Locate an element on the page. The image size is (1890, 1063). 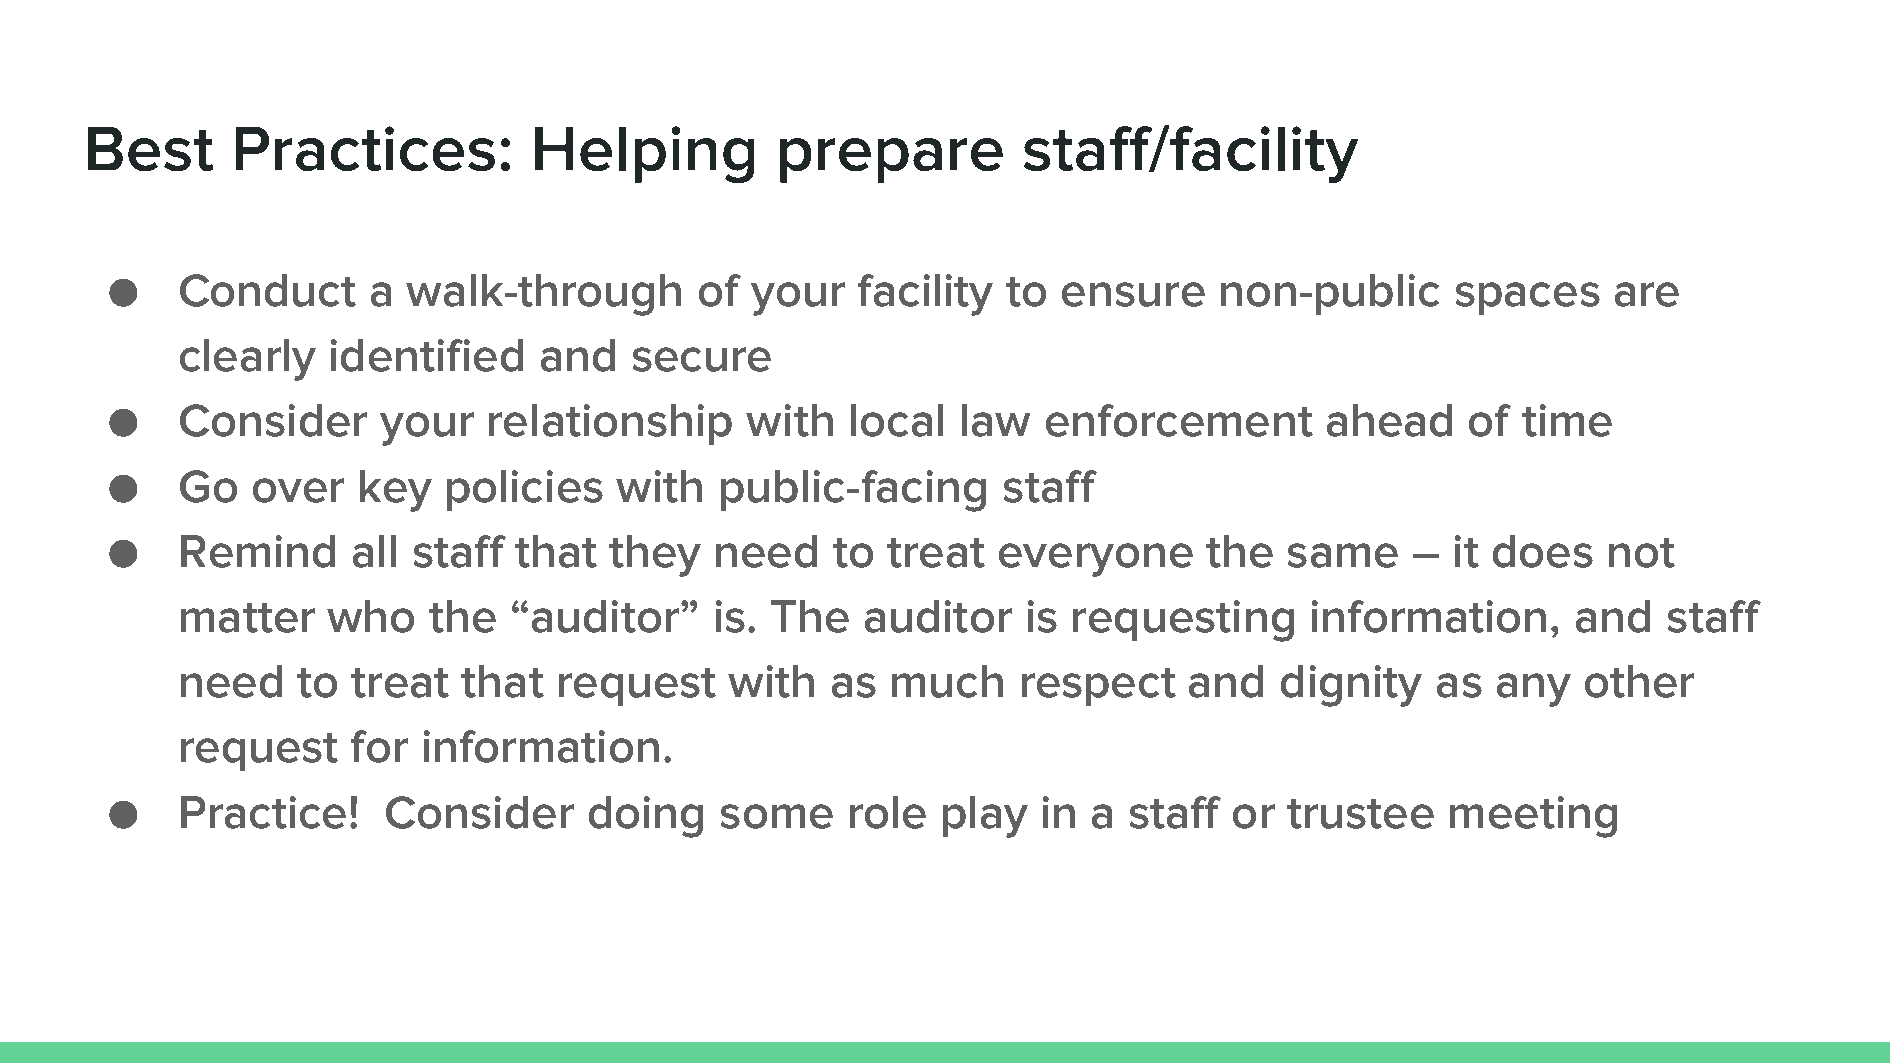
doing is located at coordinates (646, 817).
